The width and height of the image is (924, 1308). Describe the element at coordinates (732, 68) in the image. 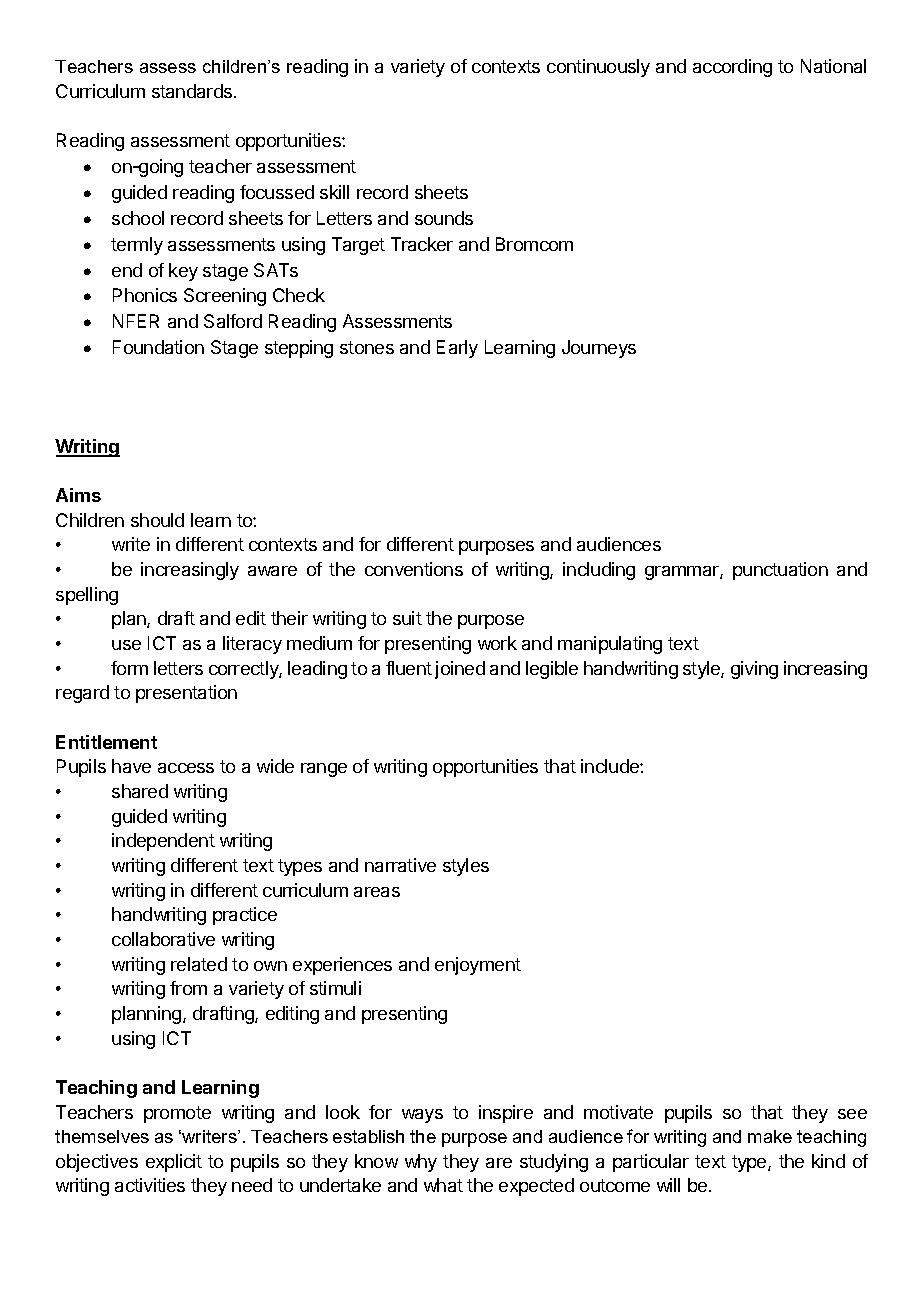

I see `according` at that location.
